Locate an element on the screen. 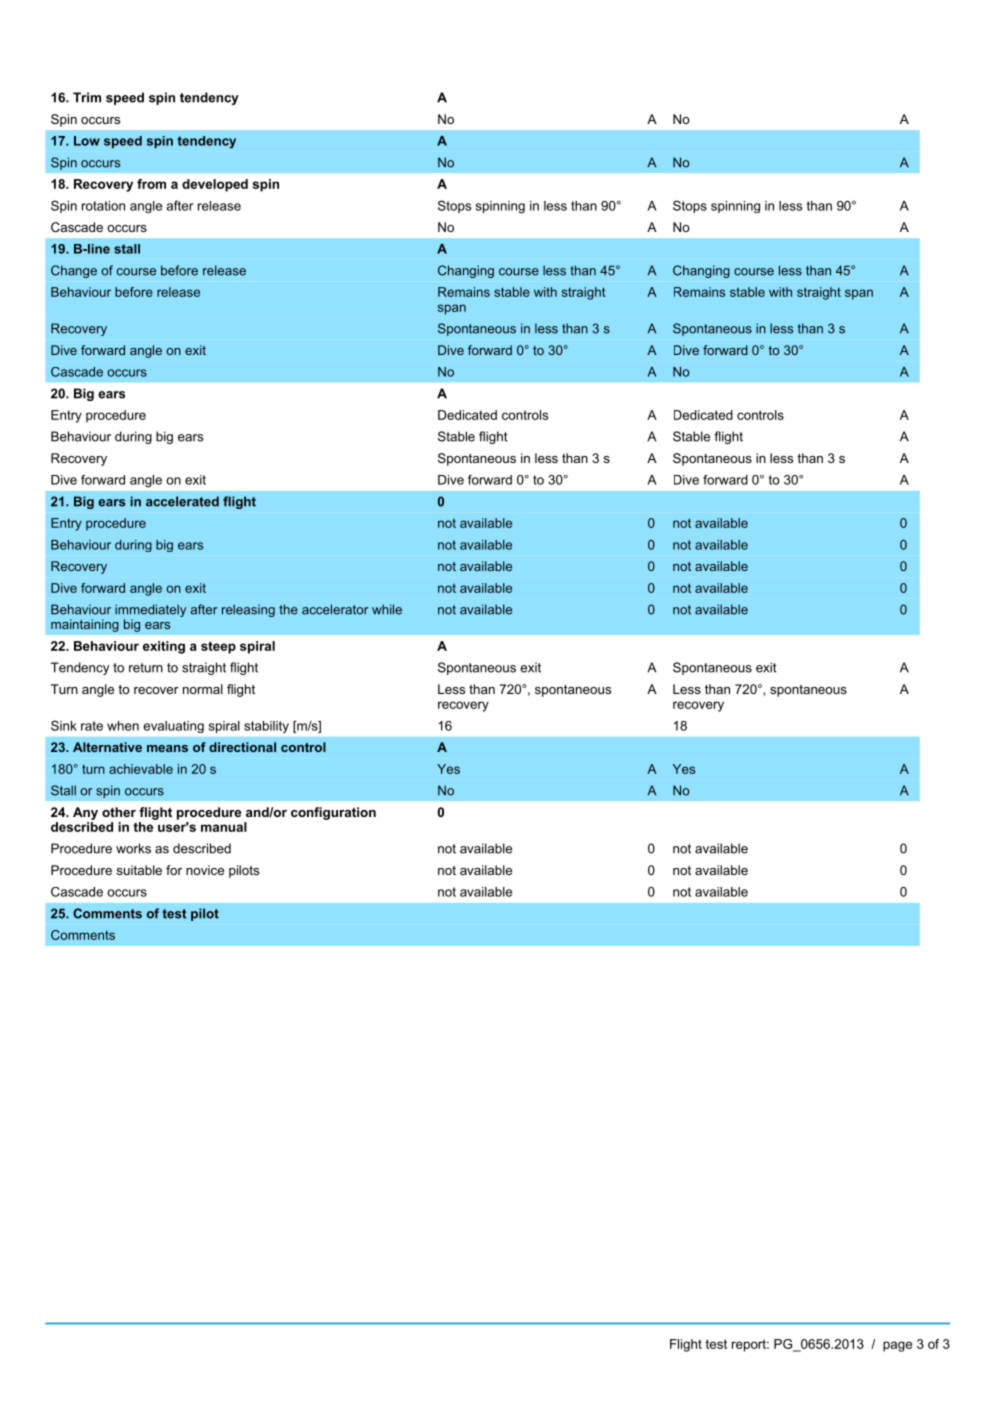 Image resolution: width=1001 pixels, height=1416 pixels. configuration is located at coordinates (333, 813).
